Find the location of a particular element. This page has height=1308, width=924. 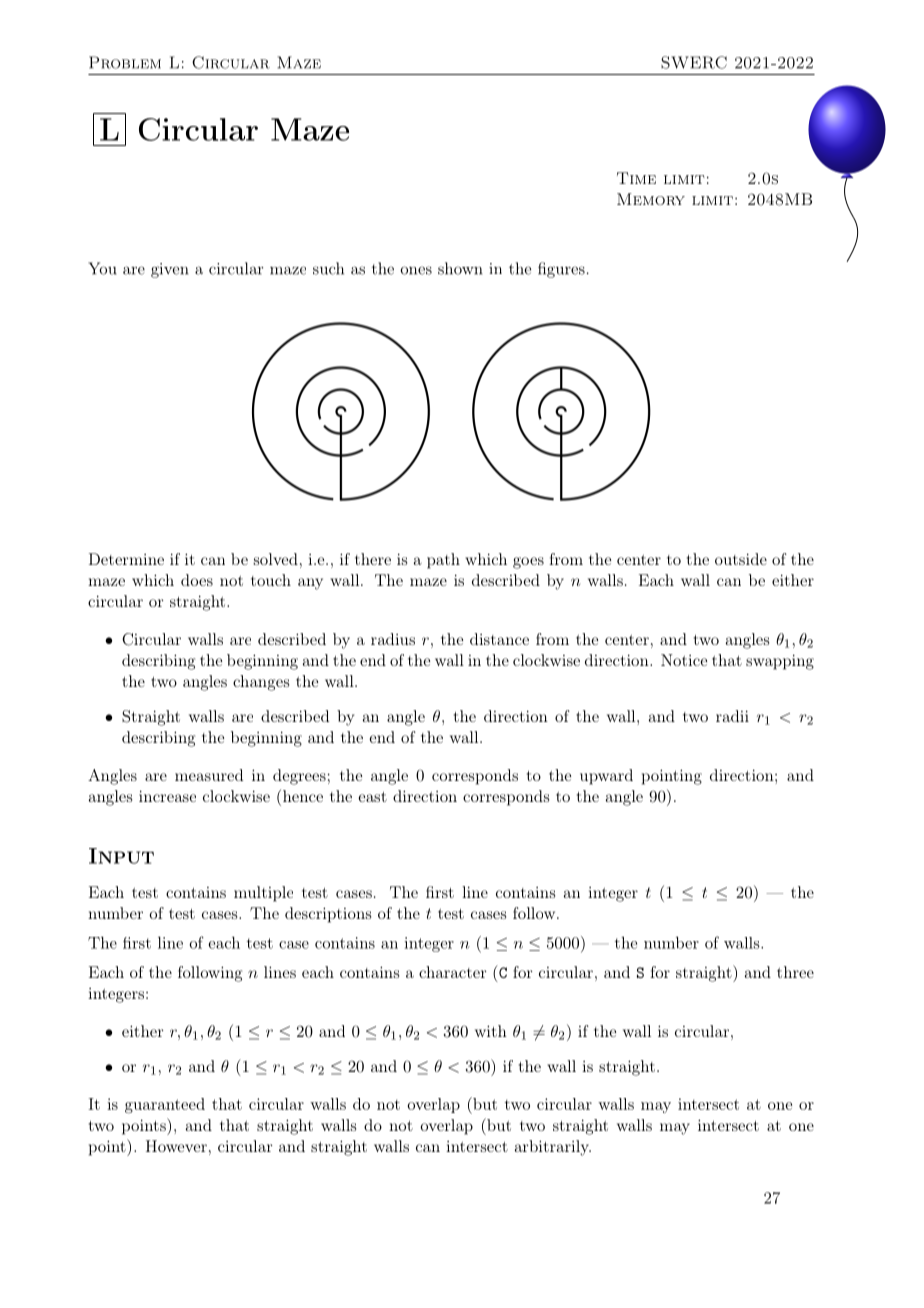

path is located at coordinates (443, 561).
